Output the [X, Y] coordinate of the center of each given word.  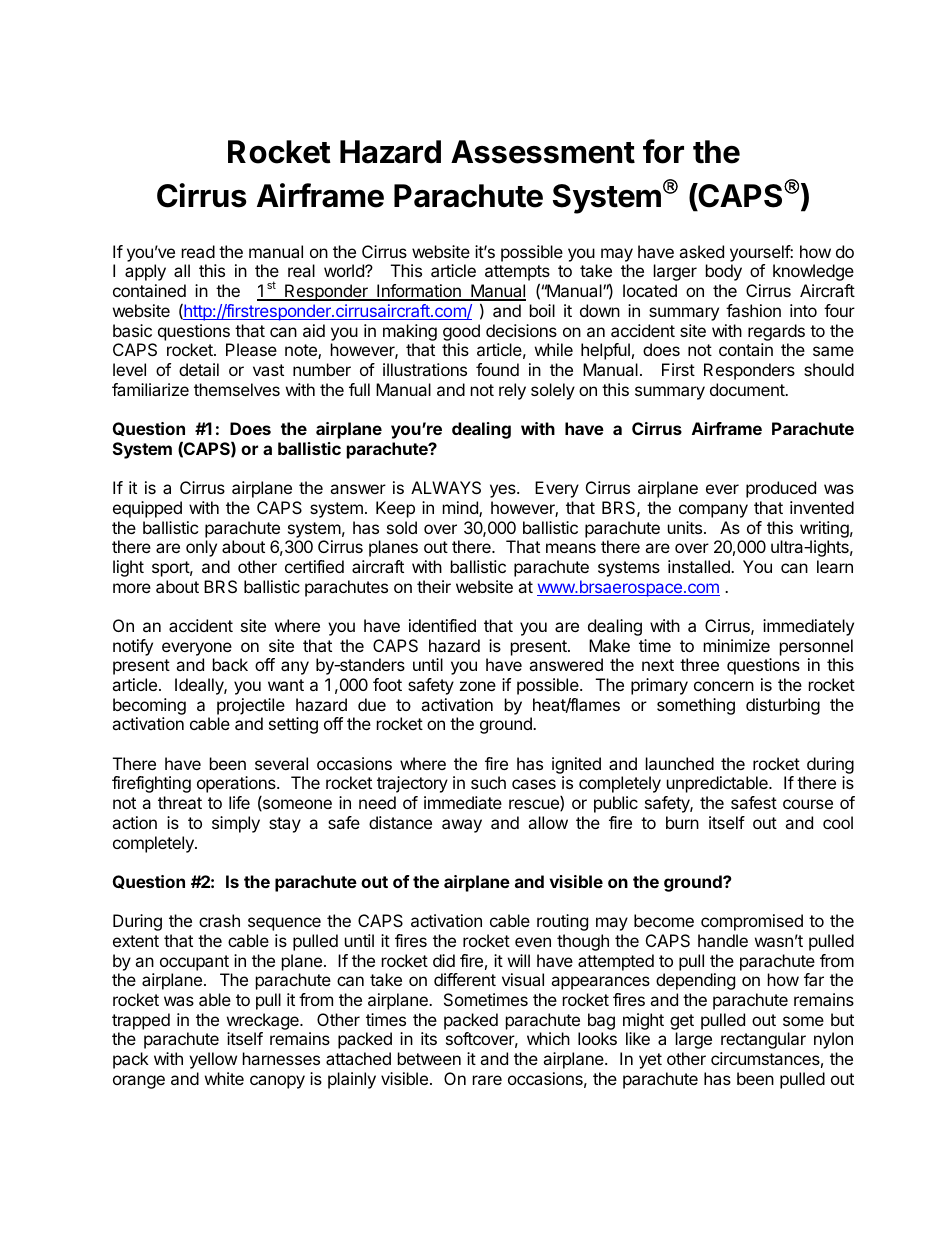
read [198, 251]
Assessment [543, 152]
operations [237, 784]
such [488, 782]
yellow [213, 1060]
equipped [147, 509]
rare [487, 1080]
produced [781, 489]
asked [701, 251]
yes [504, 491]
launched [680, 763]
